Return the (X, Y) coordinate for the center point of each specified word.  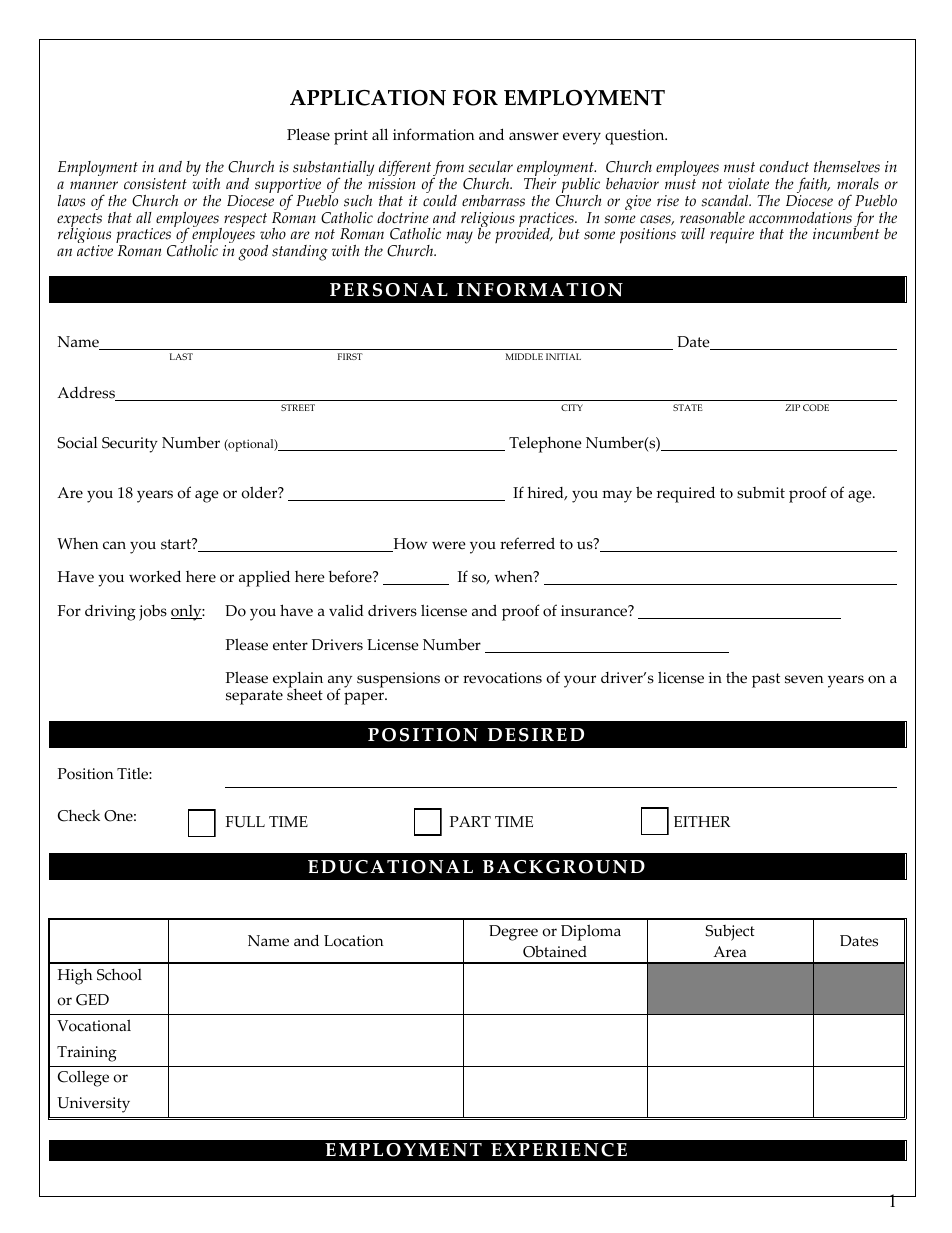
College (83, 1078)
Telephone (545, 445)
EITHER (702, 821)
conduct (784, 167)
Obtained (555, 951)
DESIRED (536, 735)
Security (130, 445)
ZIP (792, 407)
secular (490, 167)
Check (79, 815)
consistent (155, 184)
